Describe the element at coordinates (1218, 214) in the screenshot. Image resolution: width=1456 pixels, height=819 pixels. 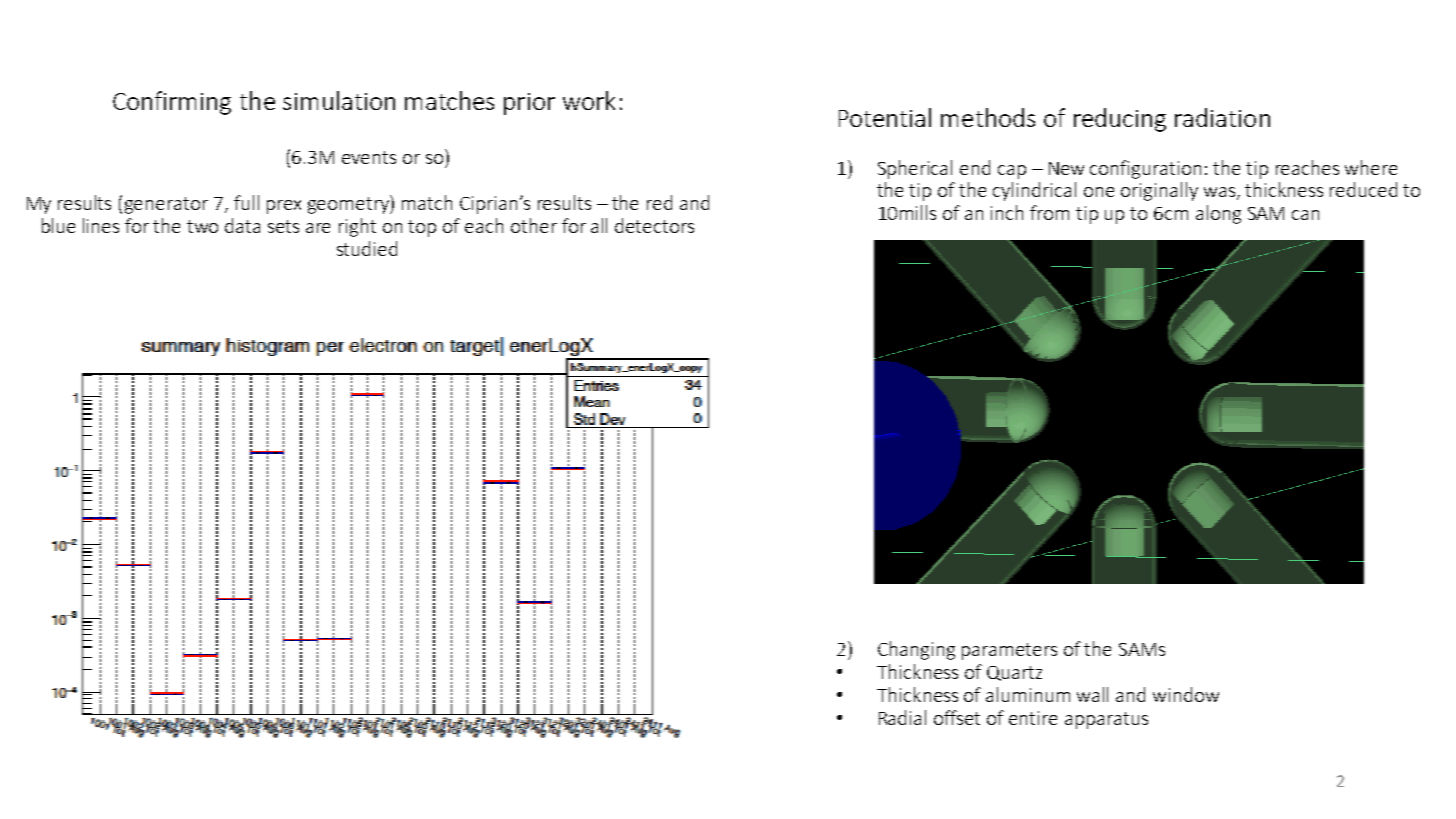
I see `along` at that location.
